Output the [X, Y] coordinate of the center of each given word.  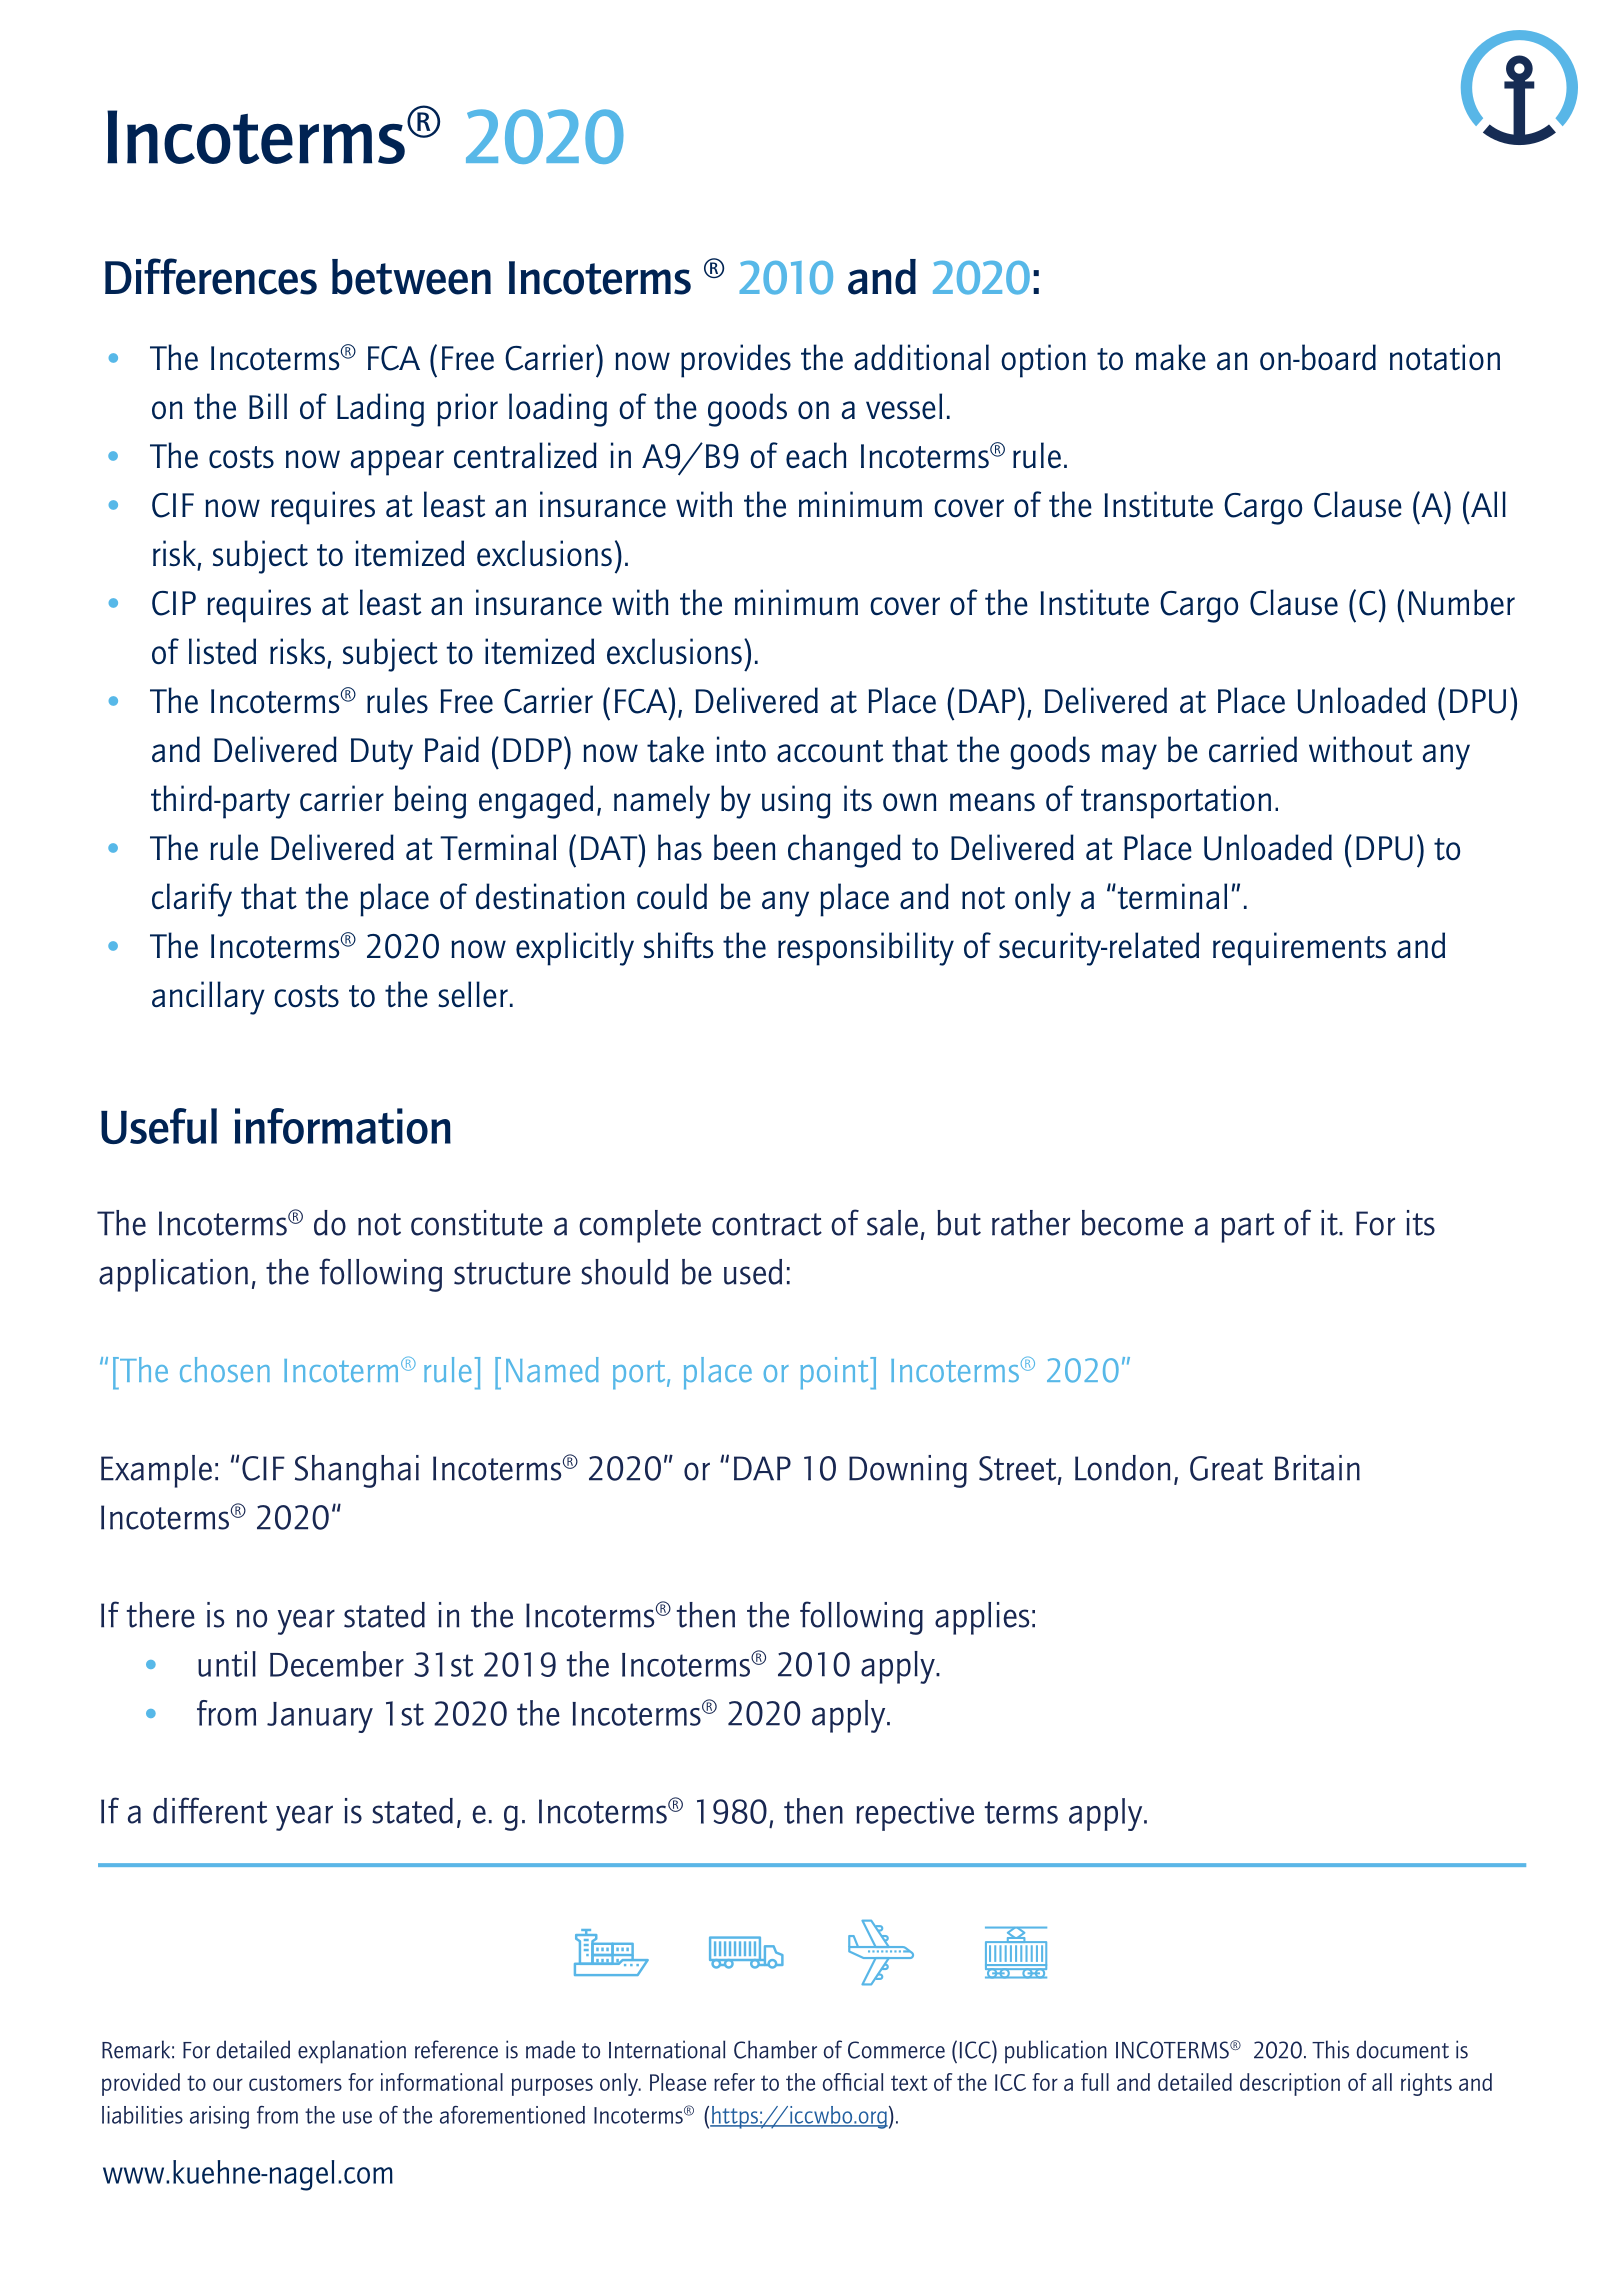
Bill [268, 406]
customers [295, 2083]
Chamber [775, 2049]
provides [736, 361]
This [1330, 2049]
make [1171, 357]
